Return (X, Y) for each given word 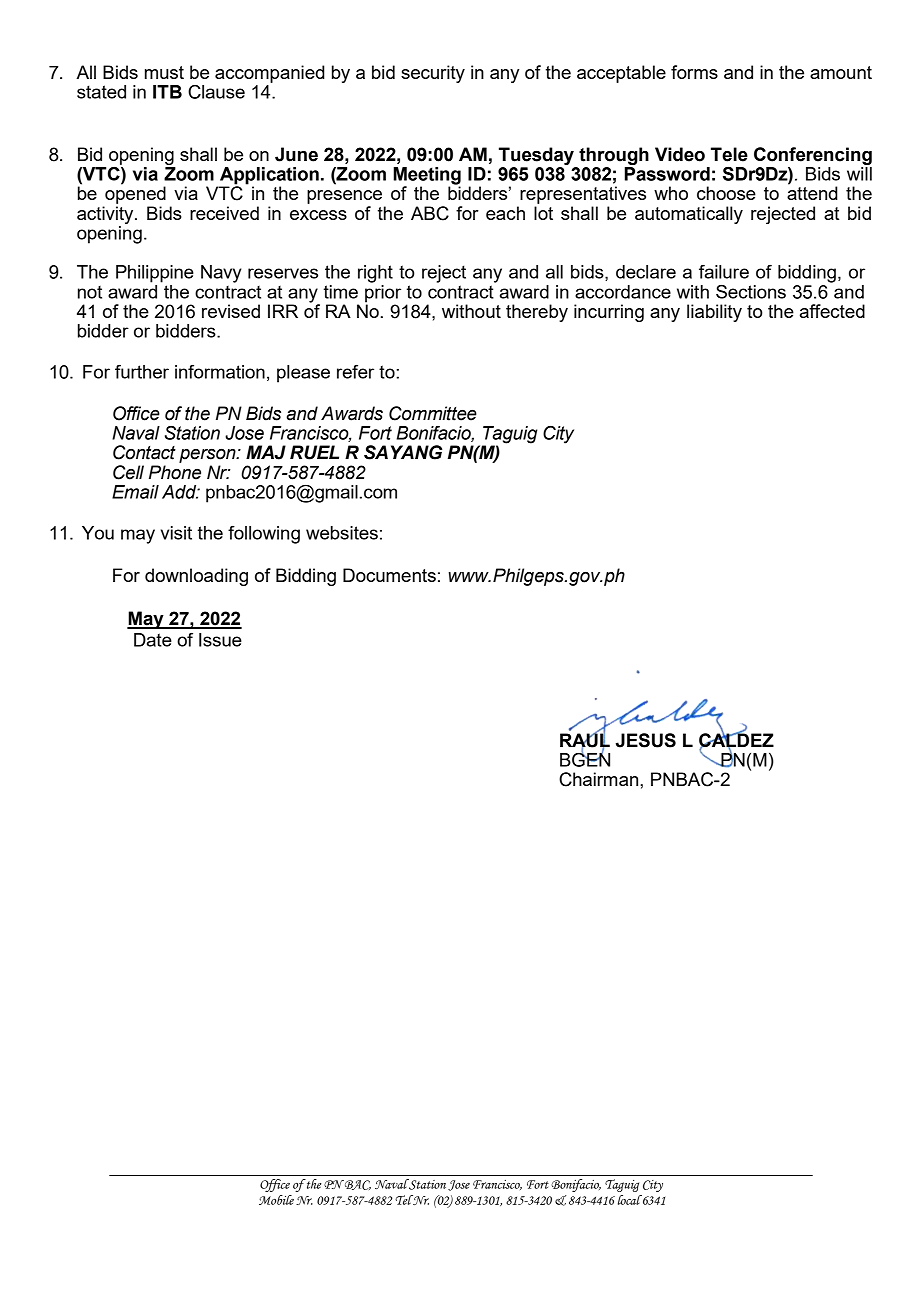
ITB (167, 92)
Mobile (276, 1200)
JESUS (646, 740)
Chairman (600, 779)
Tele (729, 154)
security (433, 74)
